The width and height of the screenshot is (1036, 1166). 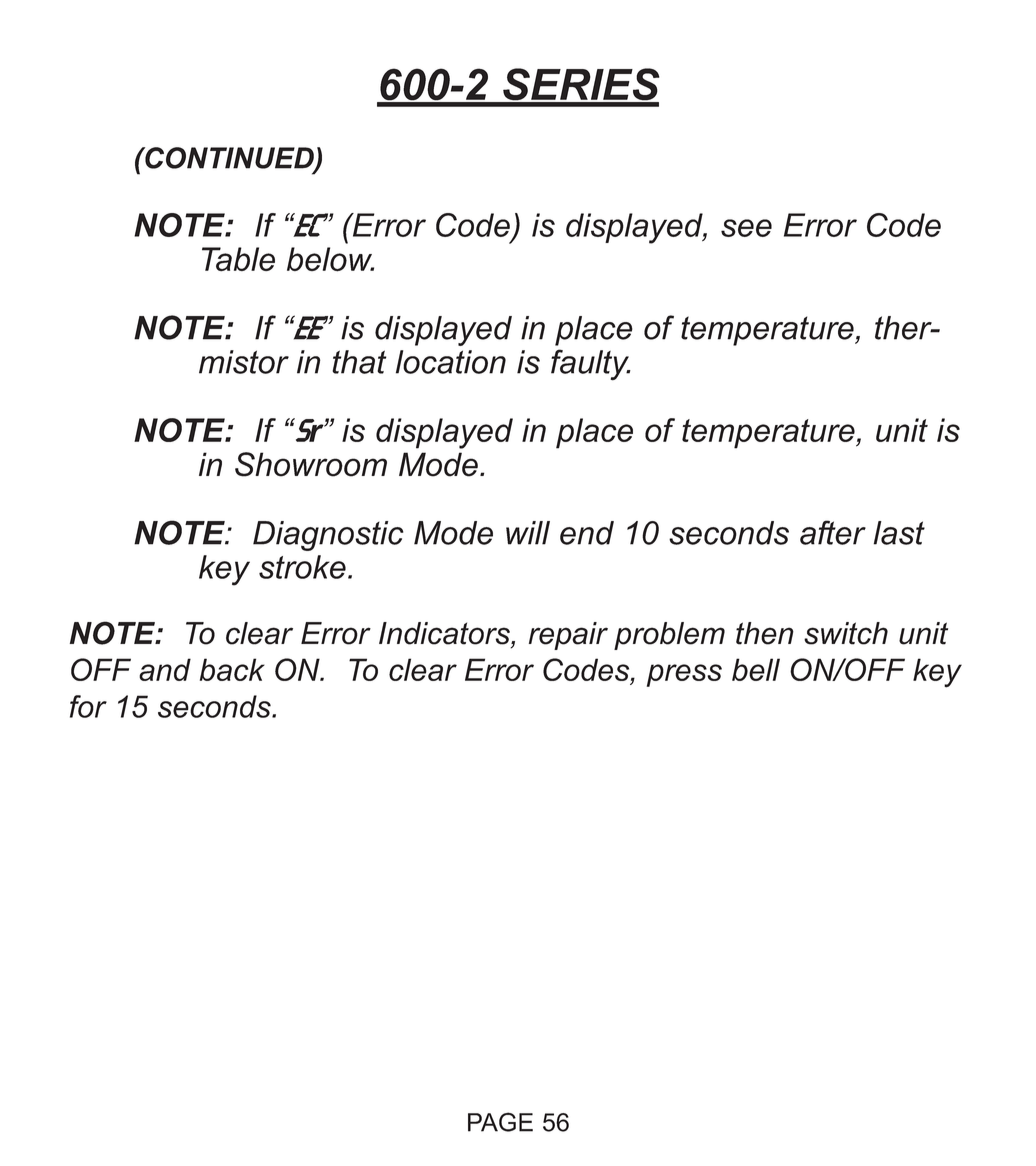 I want to click on after, so click(x=833, y=532).
